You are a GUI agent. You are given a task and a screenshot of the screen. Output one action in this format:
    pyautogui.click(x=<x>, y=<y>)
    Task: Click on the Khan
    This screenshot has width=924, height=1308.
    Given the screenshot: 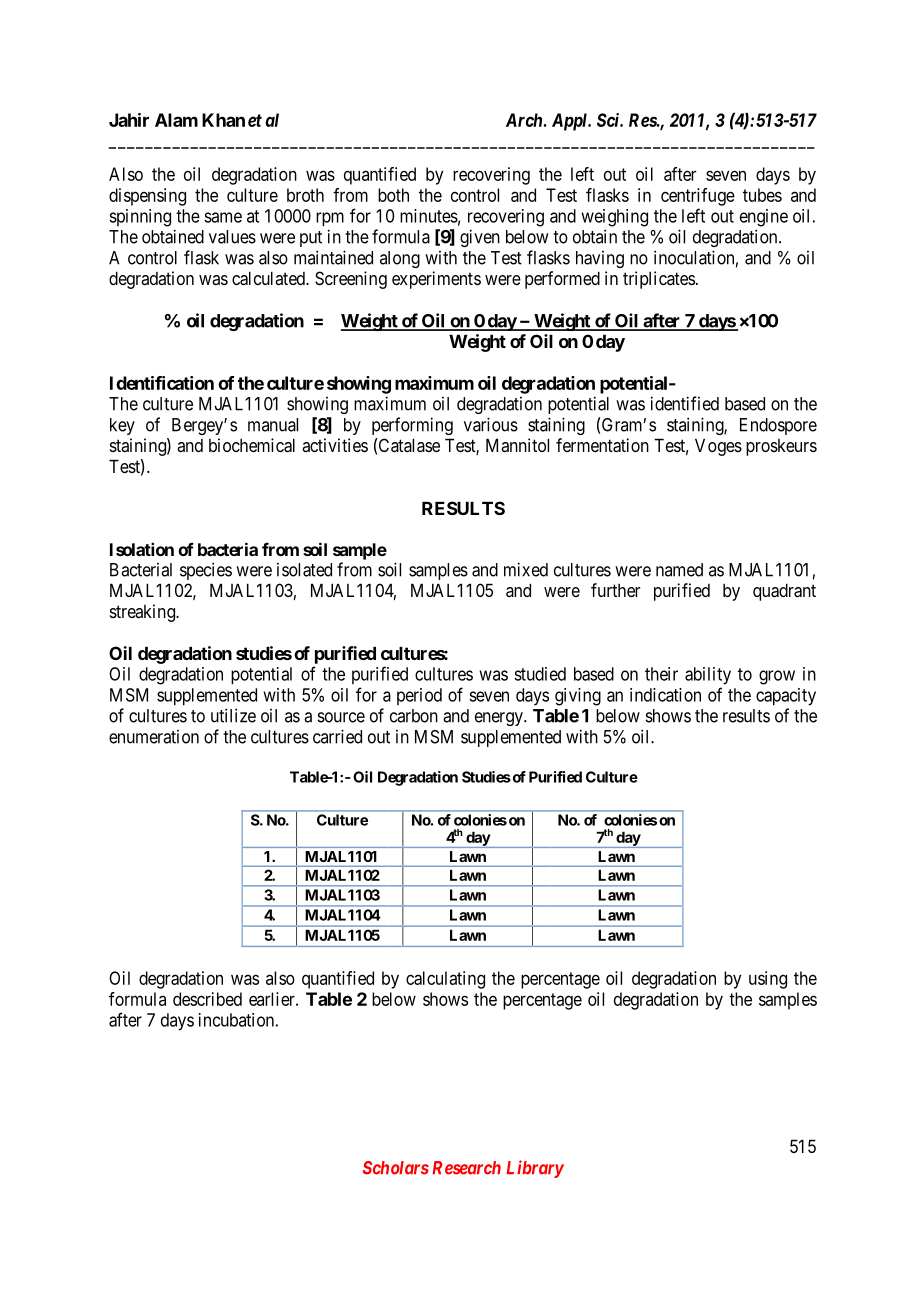 What is the action you would take?
    pyautogui.click(x=223, y=120)
